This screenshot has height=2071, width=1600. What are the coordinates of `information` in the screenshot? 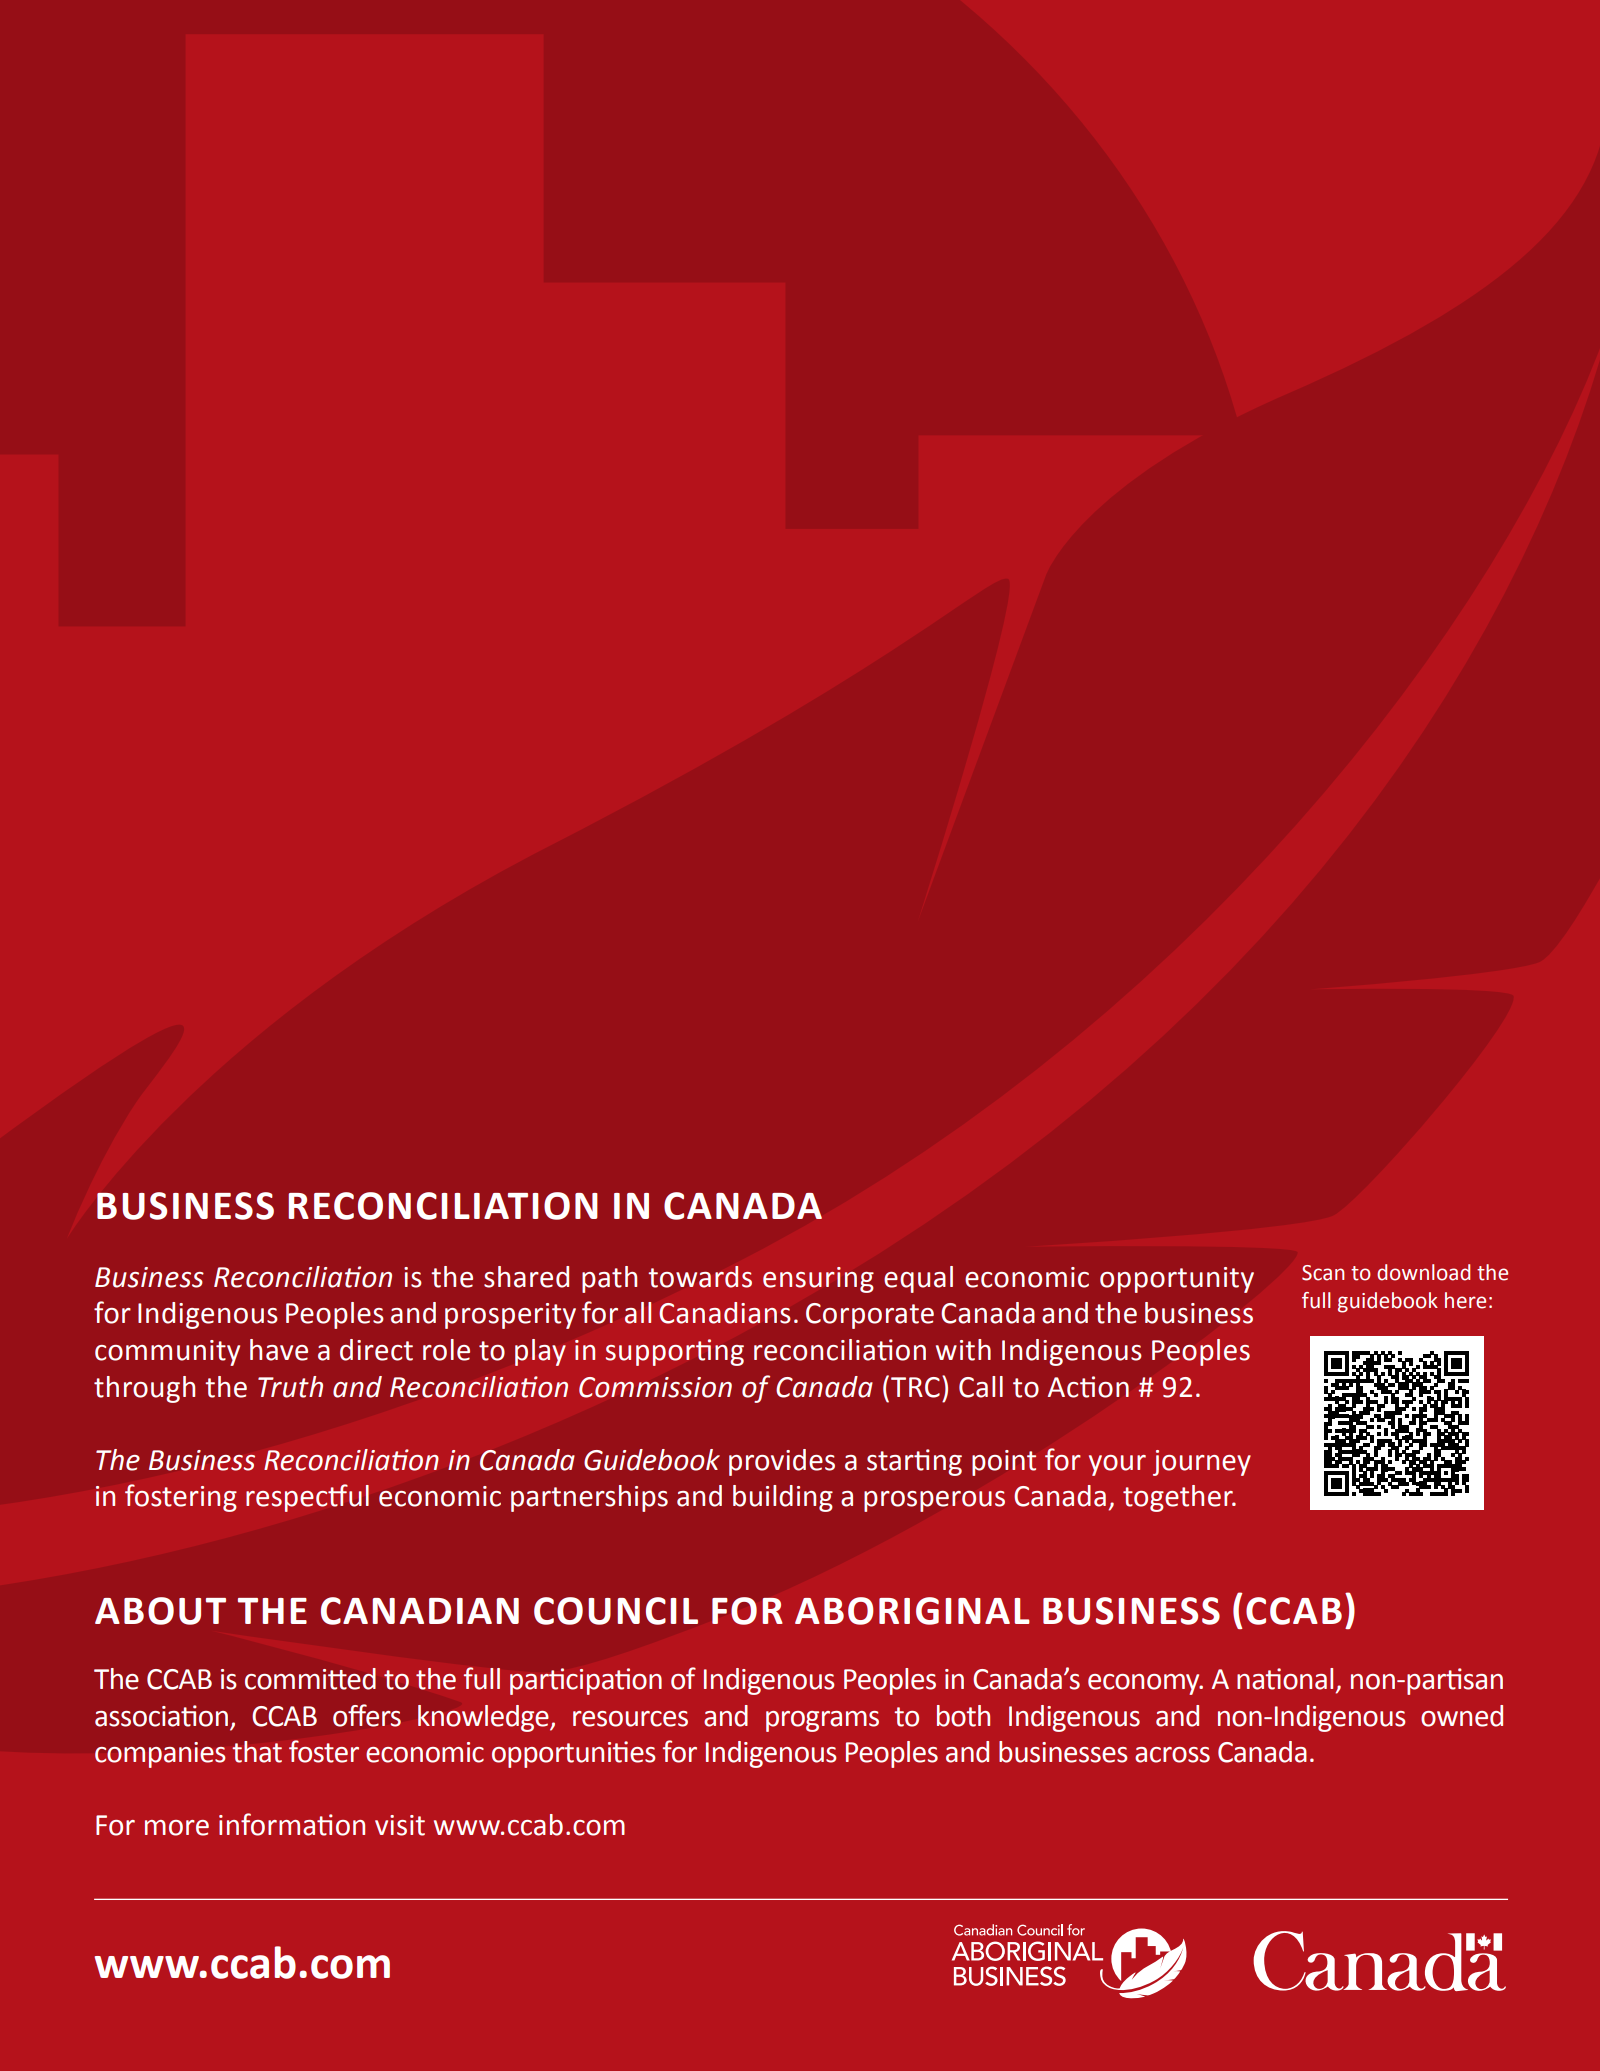 It's located at (292, 1824).
